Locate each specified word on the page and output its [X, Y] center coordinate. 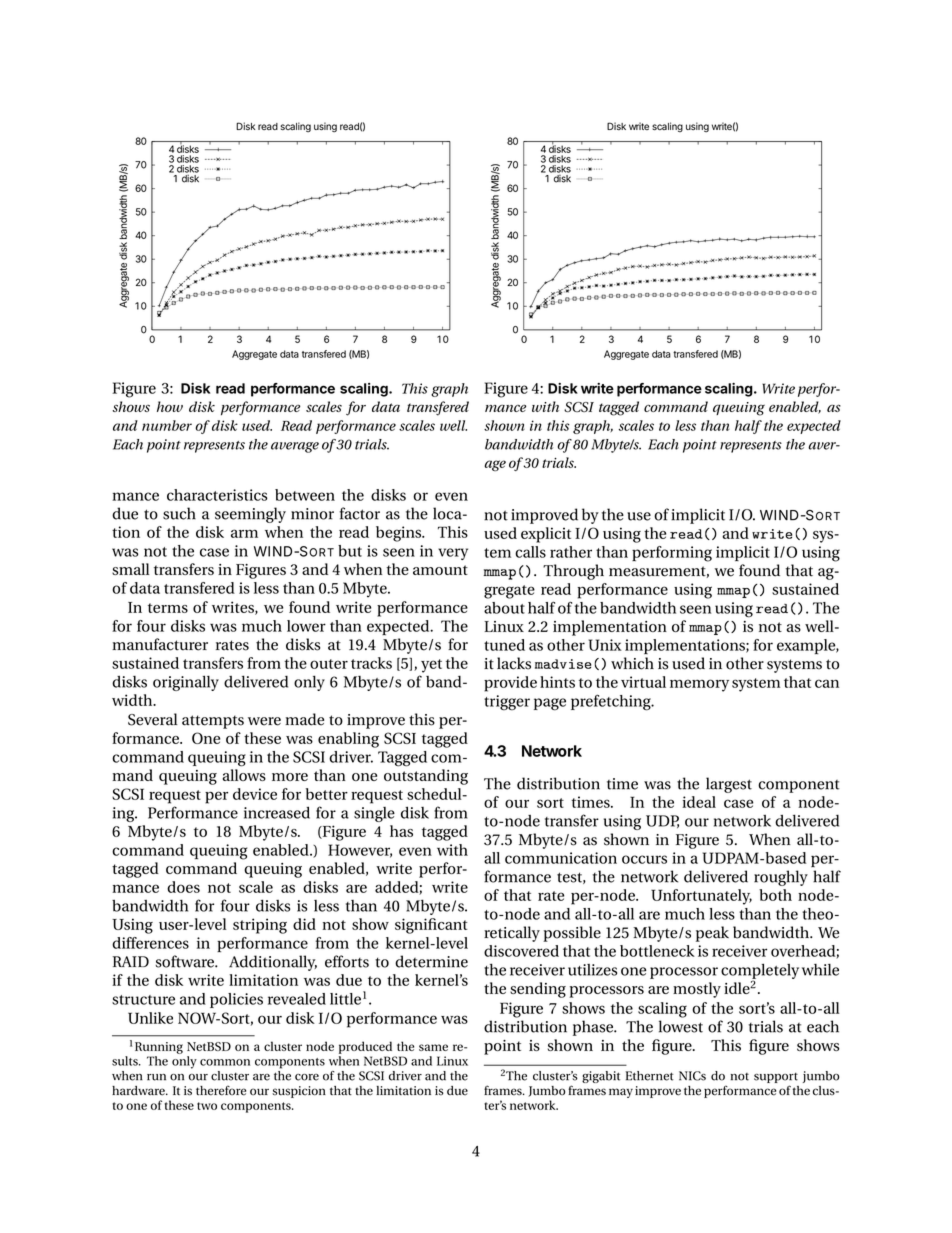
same [433, 1047]
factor [360, 513]
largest [729, 785]
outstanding [426, 777]
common [225, 1062]
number [167, 425]
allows [244, 775]
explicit [546, 535]
